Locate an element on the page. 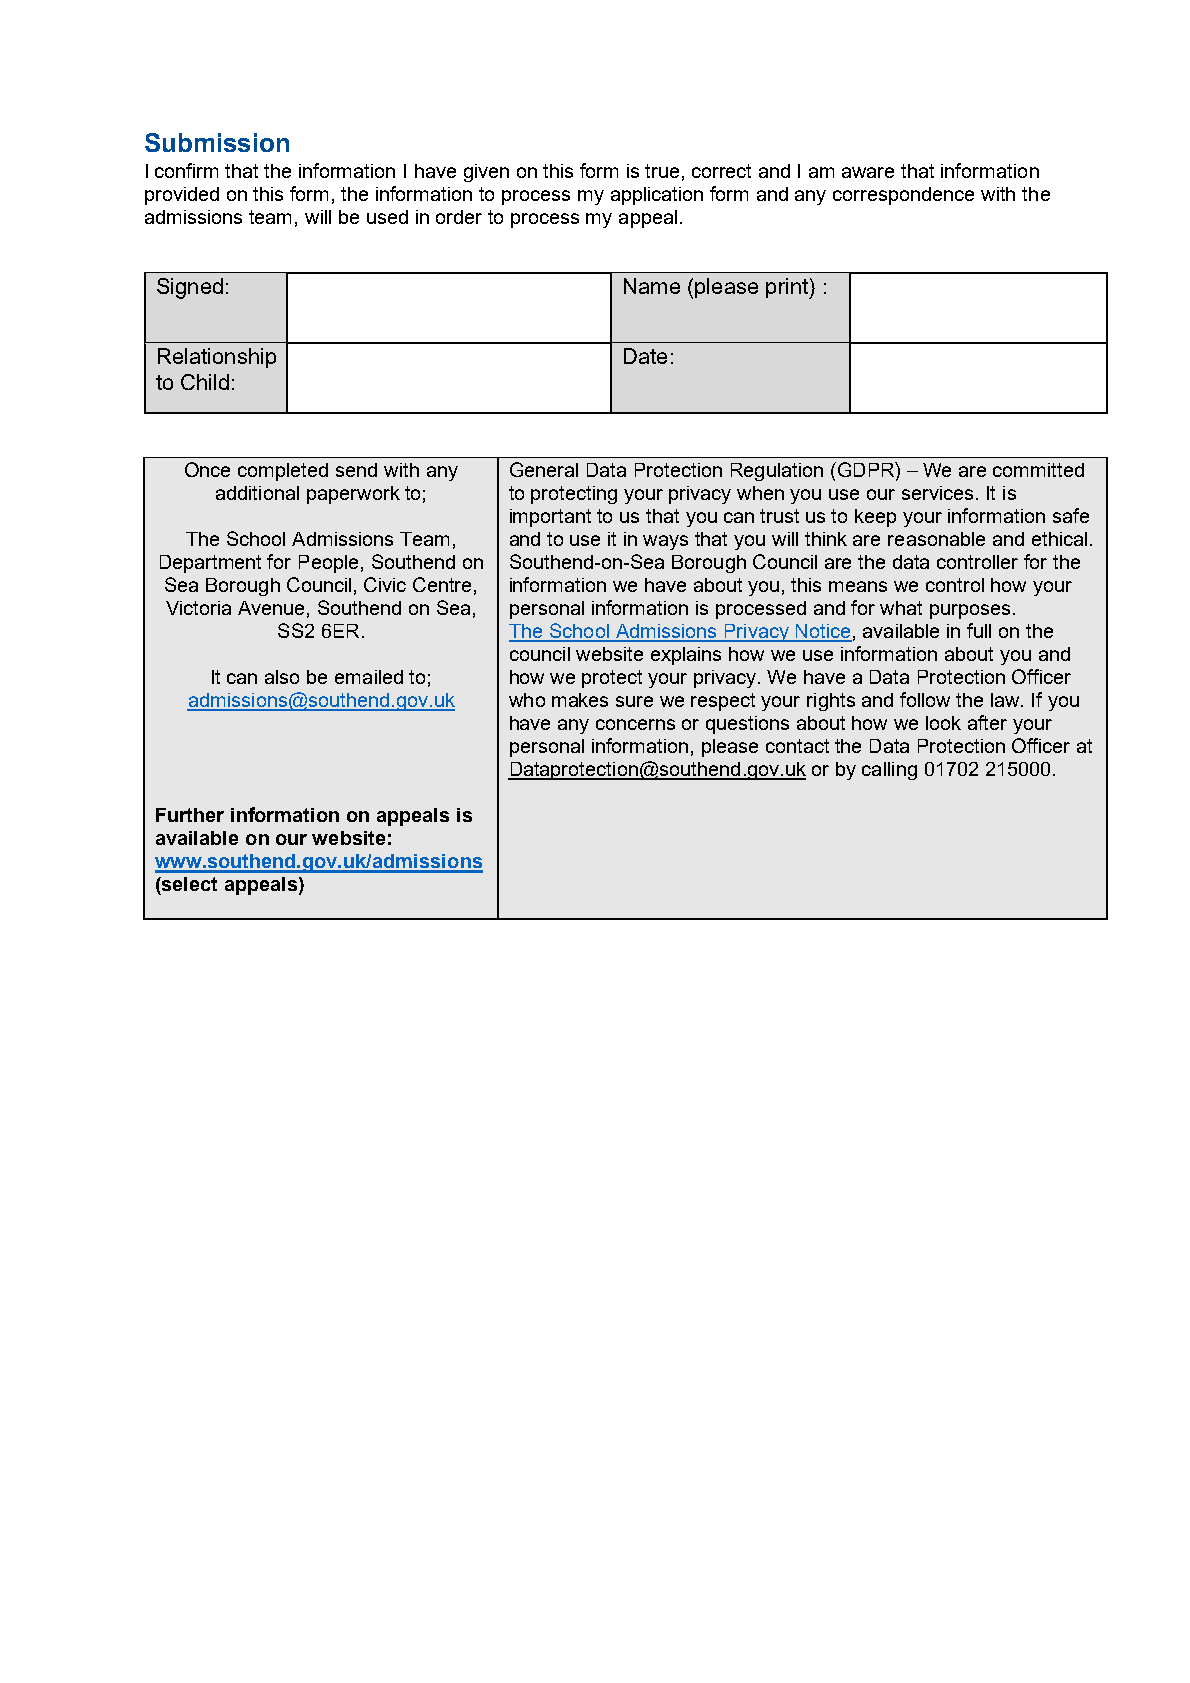 This page has height=1683, width=1190. Further is located at coordinates (190, 815).
